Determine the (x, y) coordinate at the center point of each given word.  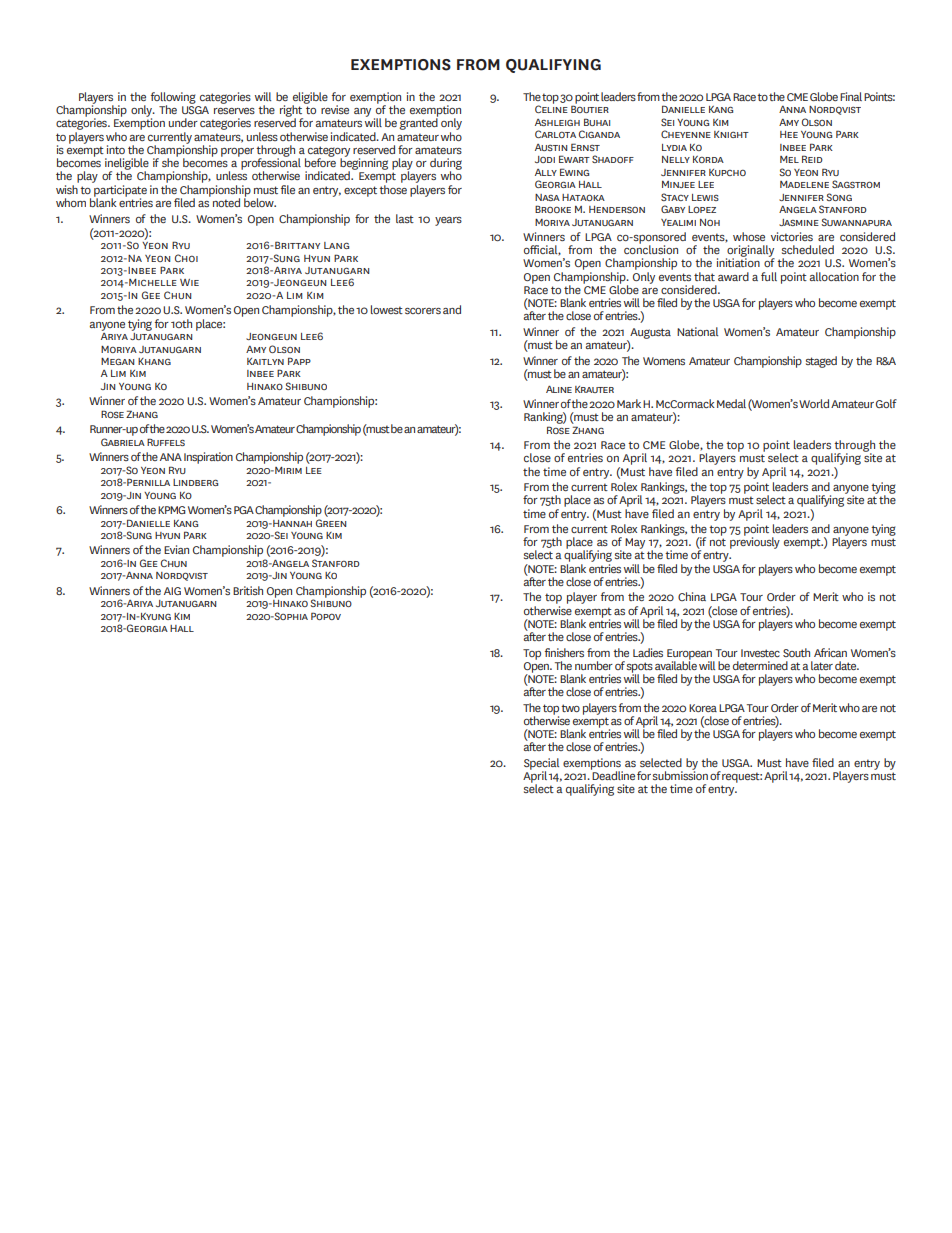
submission (680, 774)
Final (851, 96)
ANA (171, 457)
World (814, 403)
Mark (629, 403)
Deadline (613, 774)
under (183, 122)
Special (541, 765)
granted (418, 123)
